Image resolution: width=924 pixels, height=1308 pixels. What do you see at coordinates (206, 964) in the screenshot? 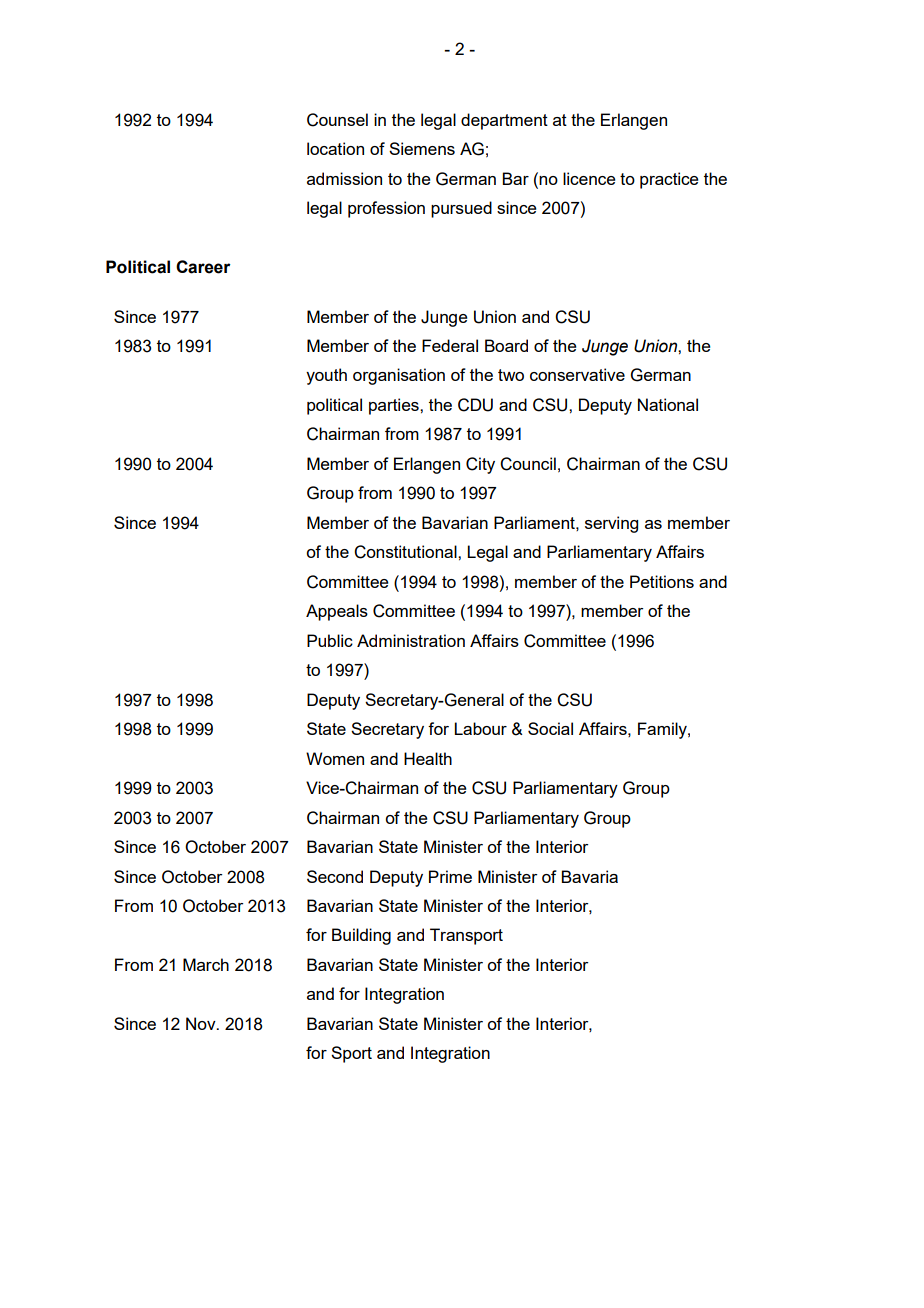
I see `March` at bounding box center [206, 964].
